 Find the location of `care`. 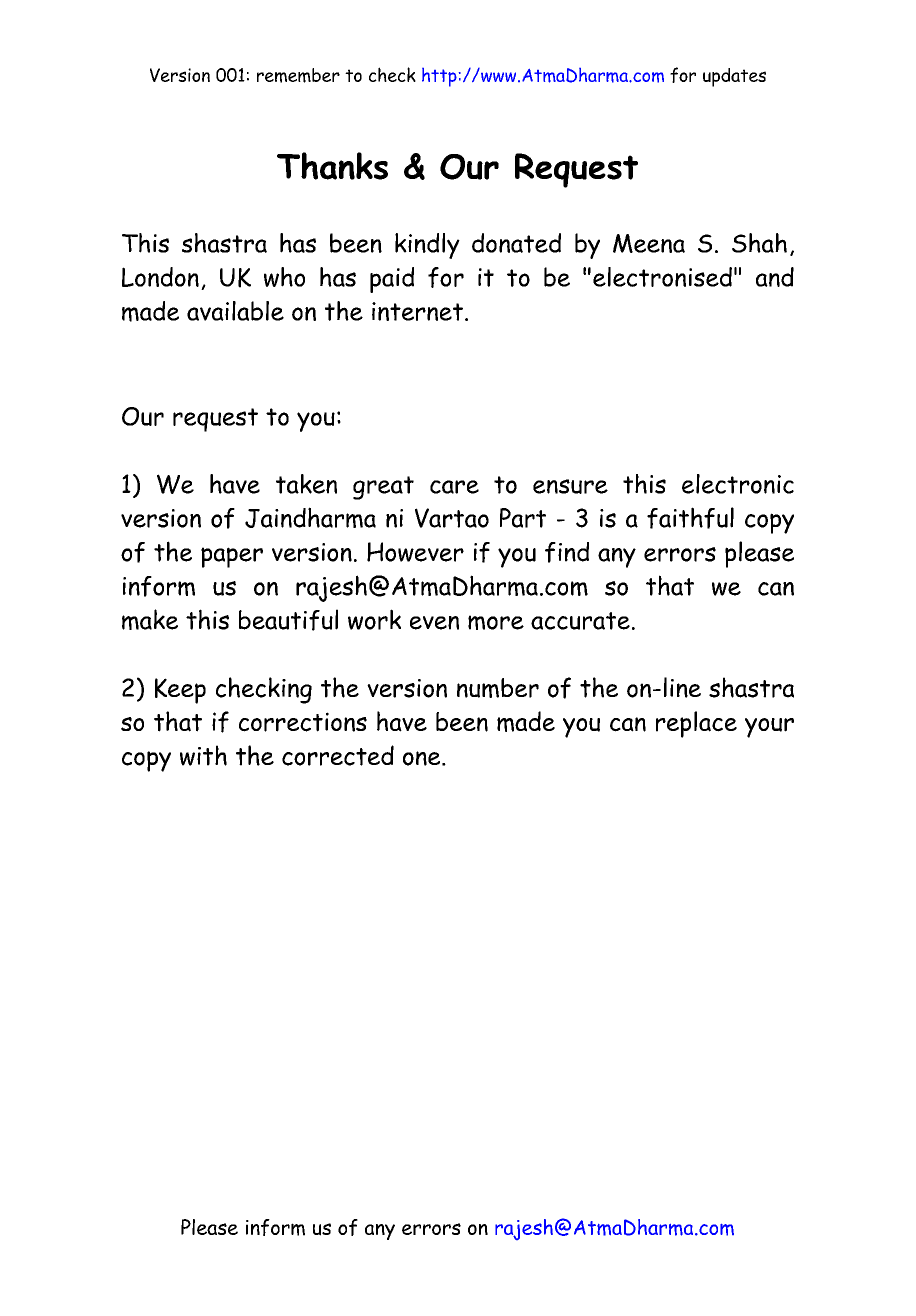

care is located at coordinates (454, 487).
